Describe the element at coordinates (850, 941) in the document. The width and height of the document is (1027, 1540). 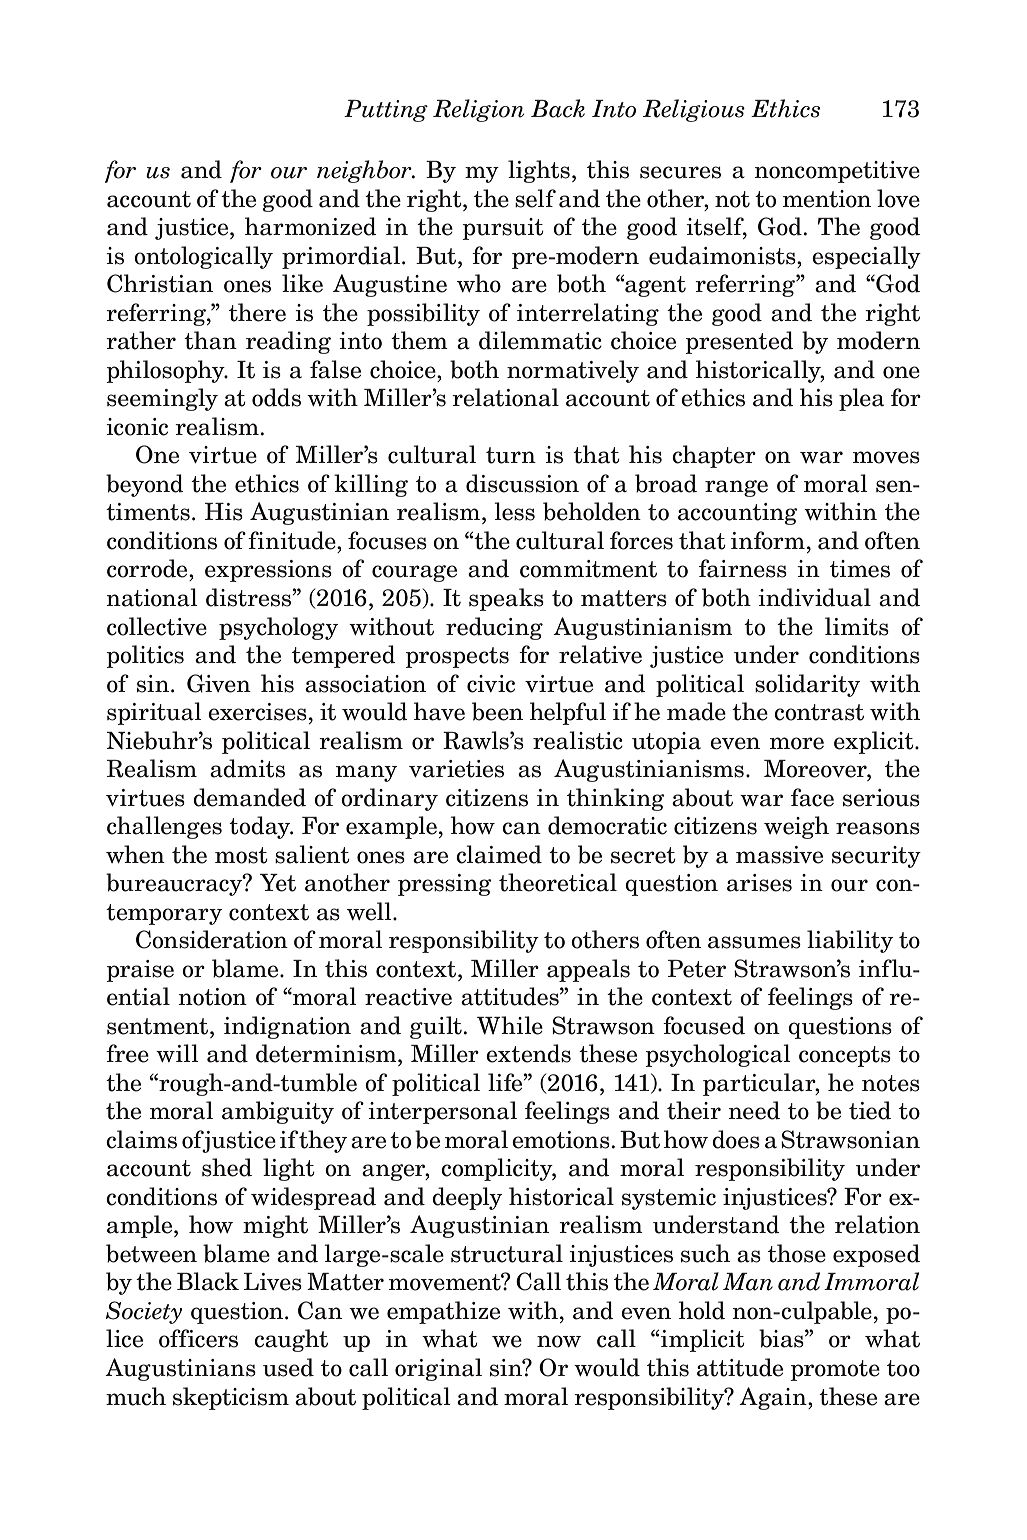
I see `liability` at that location.
